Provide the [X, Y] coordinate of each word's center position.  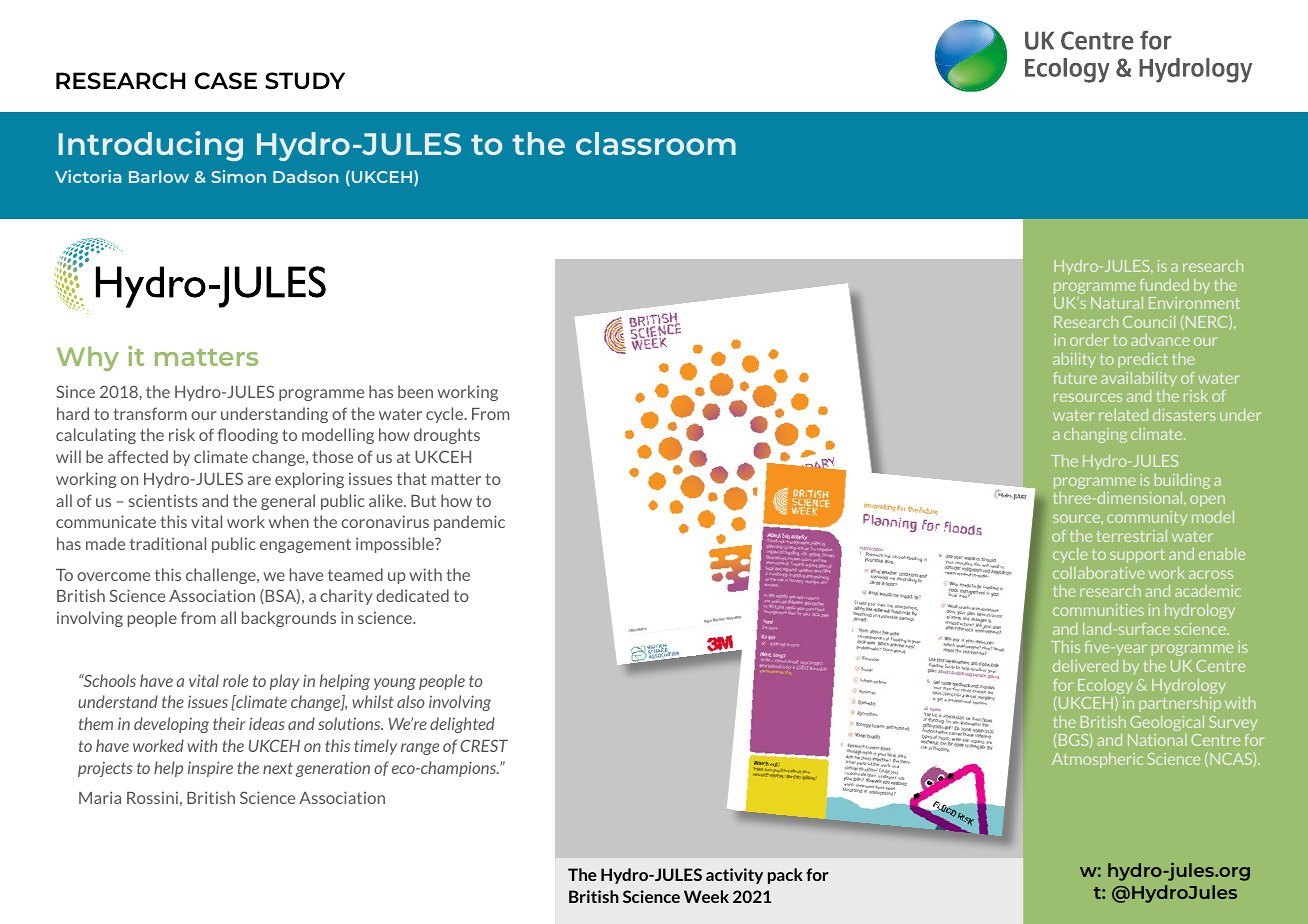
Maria [100, 797]
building [1182, 481]
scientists [163, 500]
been [415, 391]
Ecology [1105, 688]
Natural [1117, 303]
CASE [226, 81]
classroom [656, 143]
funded [1164, 285]
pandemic [469, 523]
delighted [462, 725]
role [235, 680]
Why [88, 358]
